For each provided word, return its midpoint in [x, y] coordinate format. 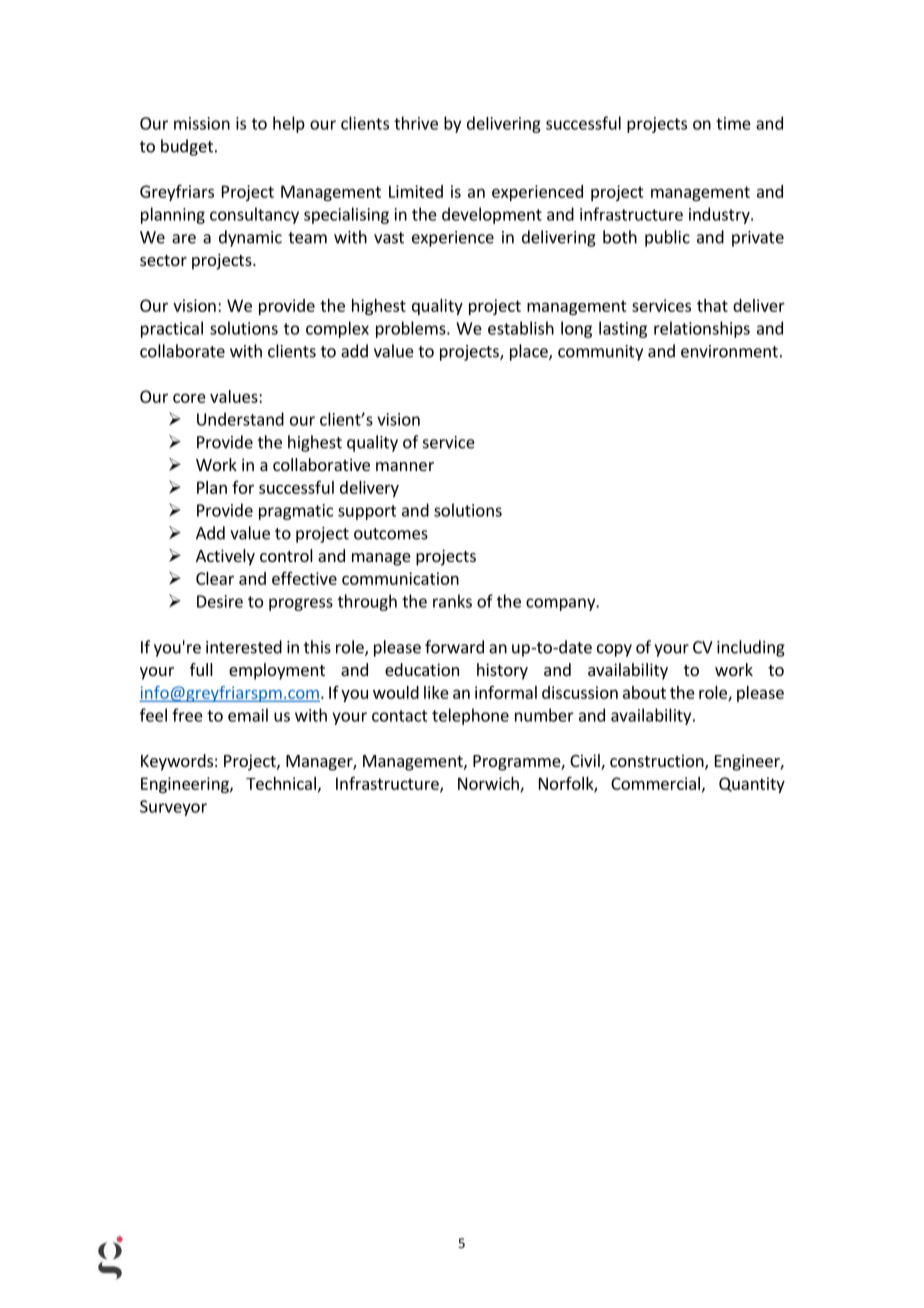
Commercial [655, 783]
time [733, 123]
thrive [416, 123]
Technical [281, 783]
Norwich [489, 784]
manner [405, 466]
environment [729, 351]
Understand [240, 419]
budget [187, 147]
